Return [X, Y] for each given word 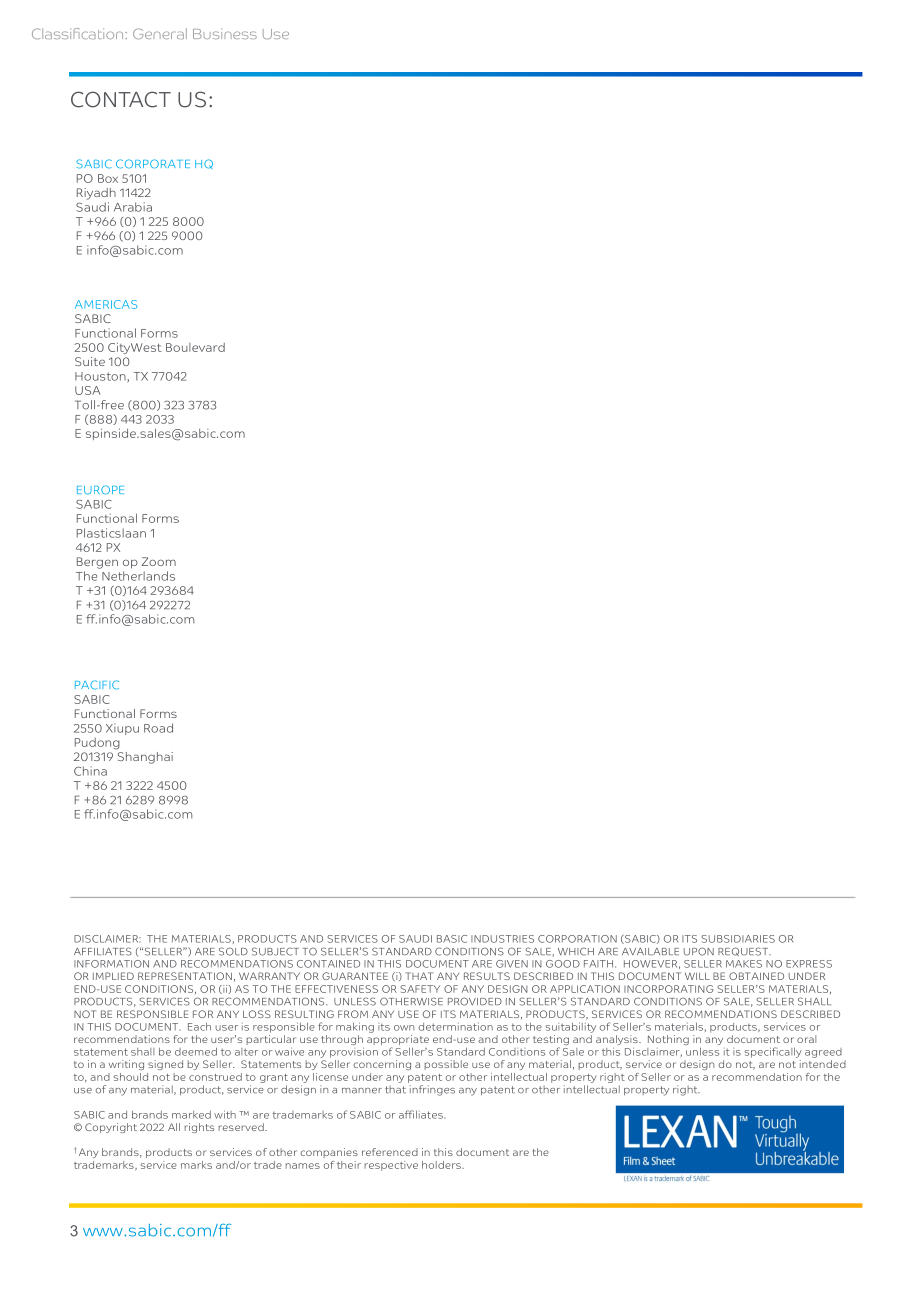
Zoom [158, 561]
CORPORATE [153, 164]
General [160, 33]
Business [225, 33]
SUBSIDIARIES [738, 939]
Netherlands [138, 576]
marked [191, 1115]
